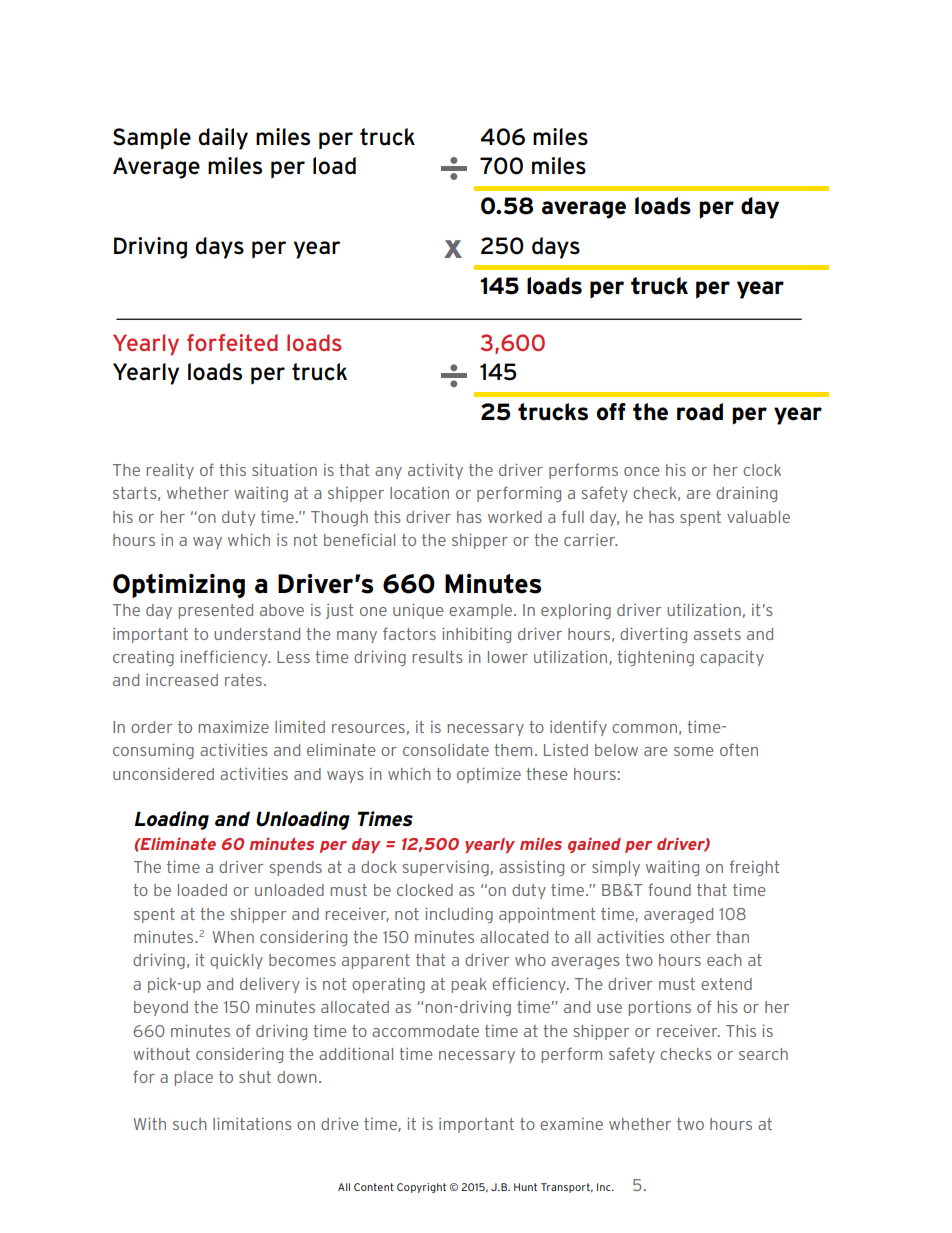 The height and width of the image is (1233, 952). Describe the element at coordinates (459, 915) in the image. I see `including` at that location.
